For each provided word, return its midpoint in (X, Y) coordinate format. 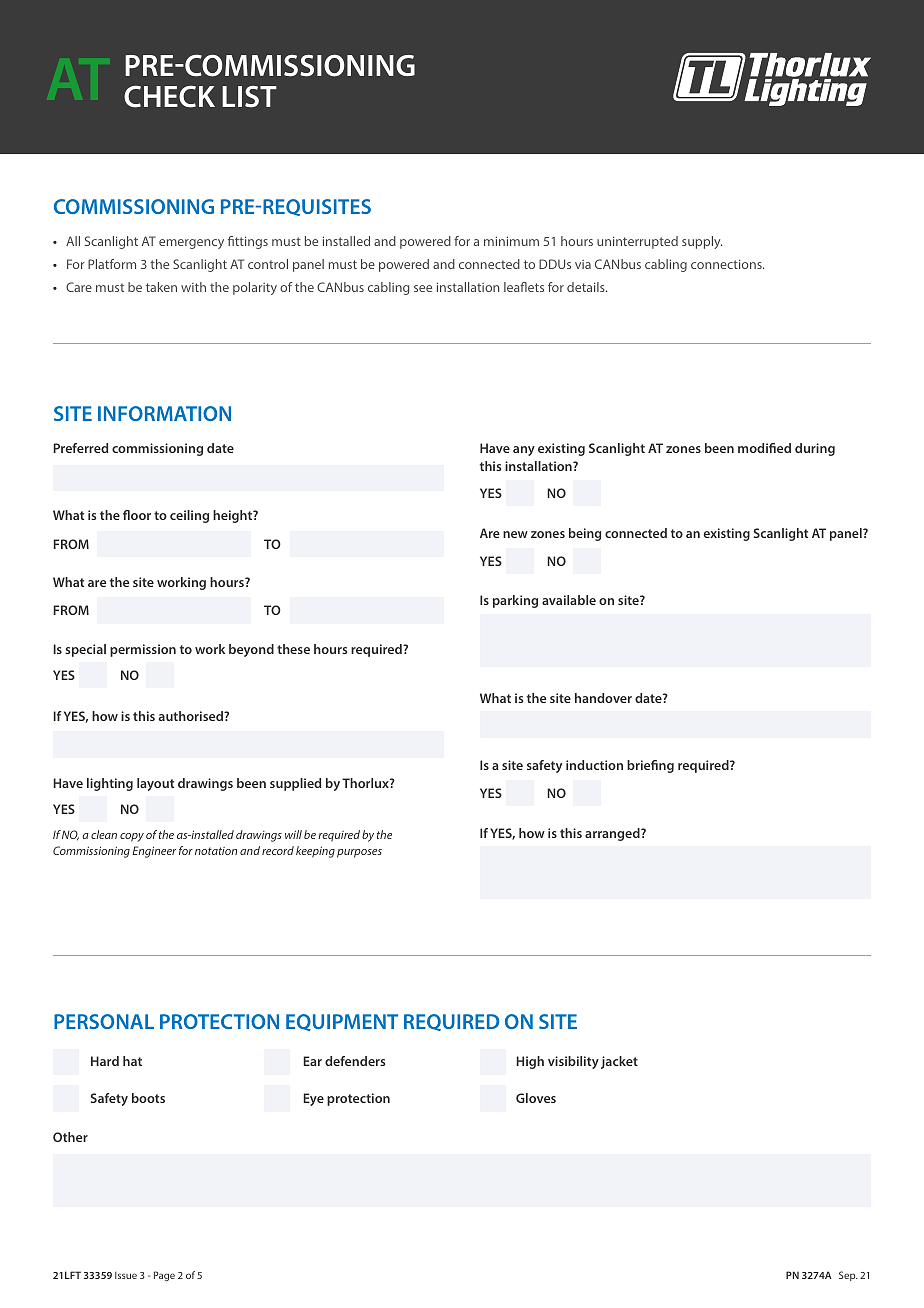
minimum (511, 241)
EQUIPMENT (342, 1022)
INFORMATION (164, 413)
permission (143, 650)
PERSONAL (104, 1021)
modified (764, 448)
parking (515, 601)
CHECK (169, 96)
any (524, 451)
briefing (650, 766)
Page (164, 1276)
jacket (619, 1062)
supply (702, 242)
